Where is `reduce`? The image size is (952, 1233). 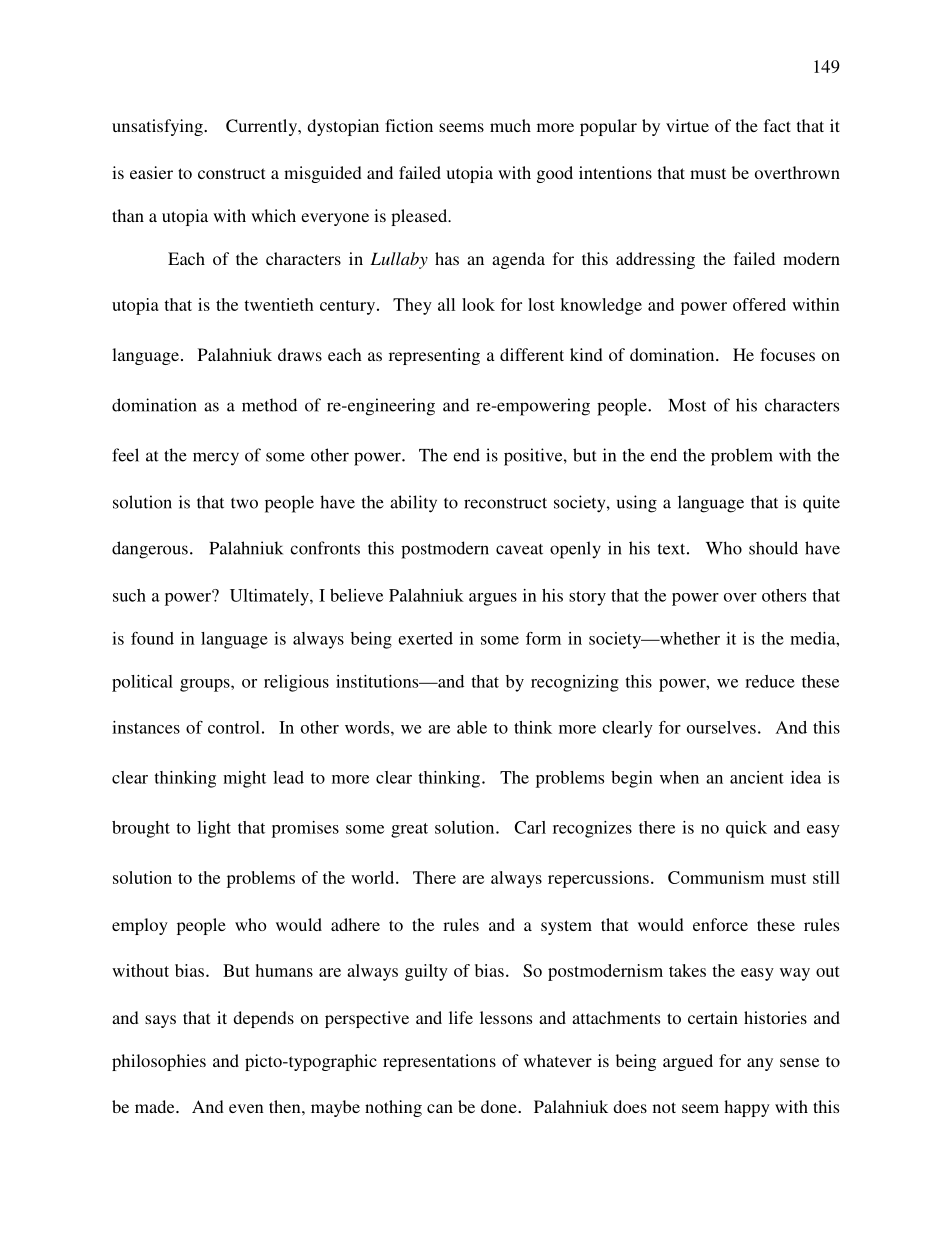
reduce is located at coordinates (770, 681).
